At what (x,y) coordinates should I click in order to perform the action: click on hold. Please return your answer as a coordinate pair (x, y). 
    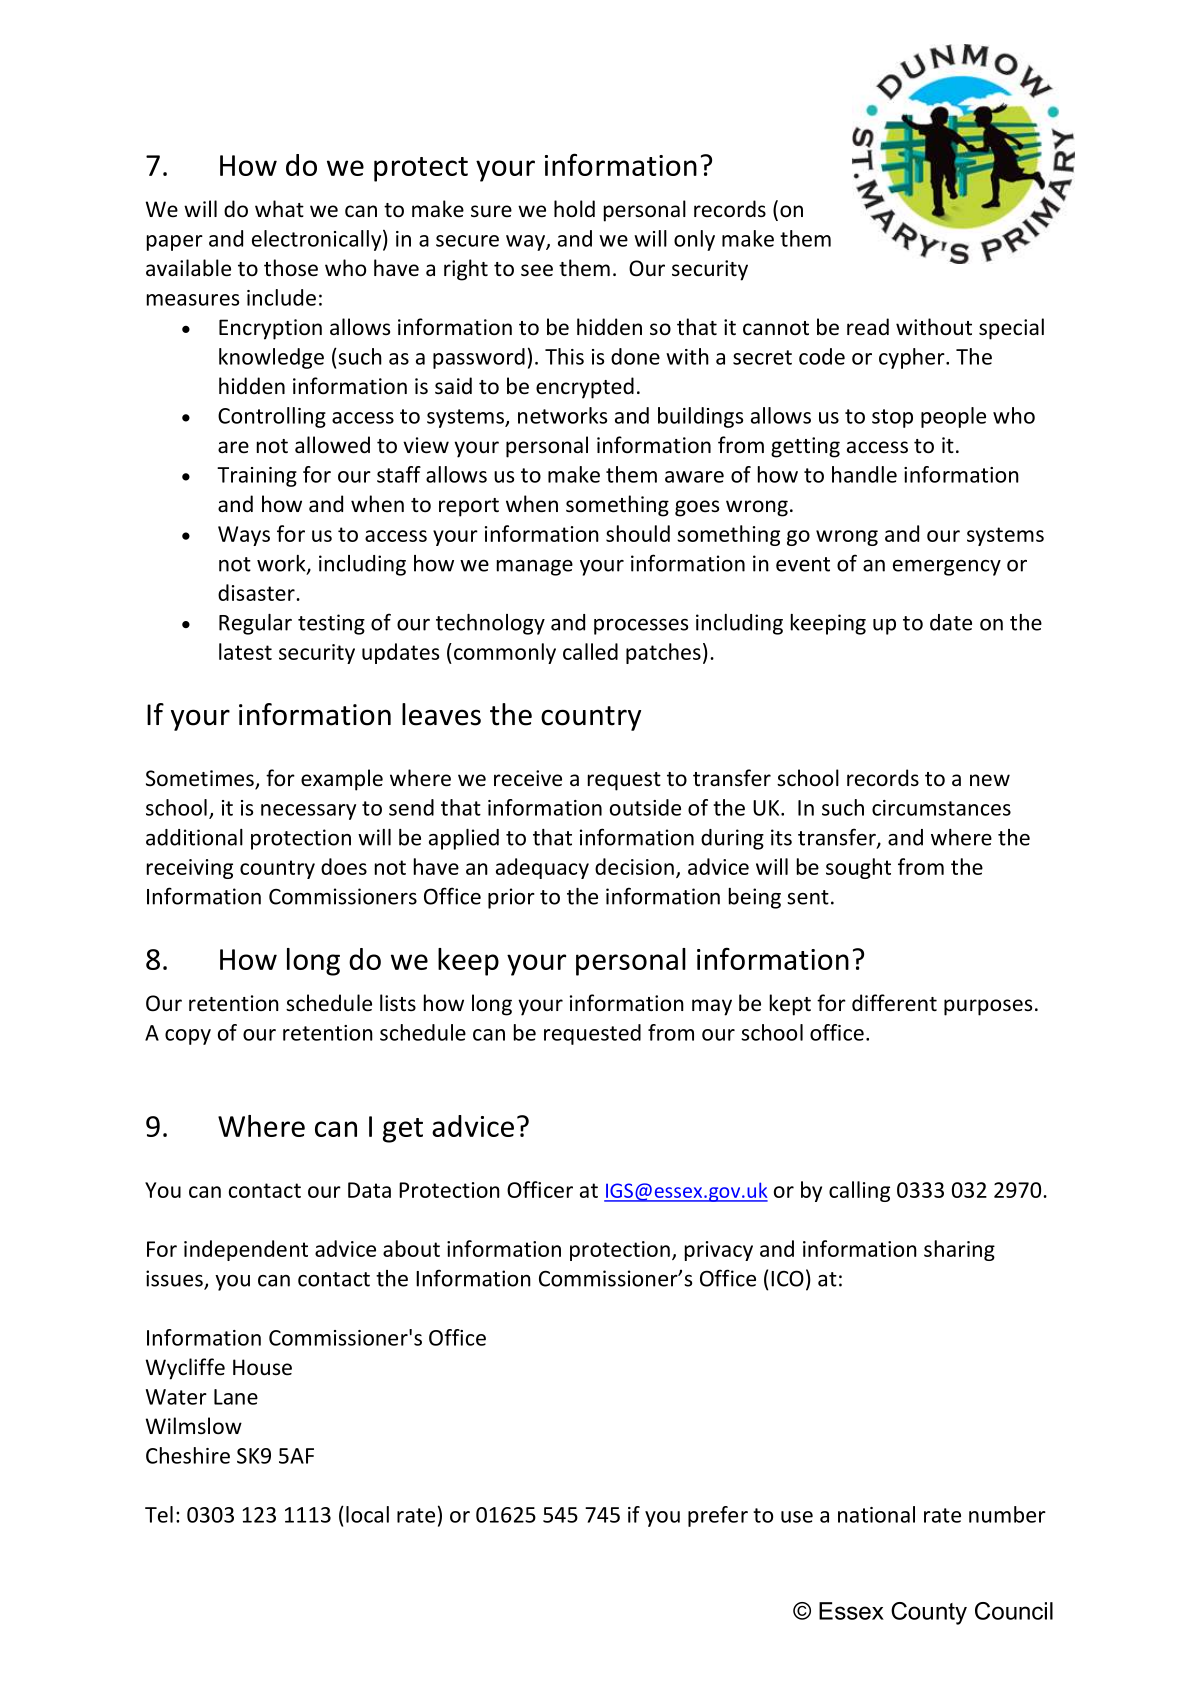
    Looking at the image, I should click on (574, 209).
